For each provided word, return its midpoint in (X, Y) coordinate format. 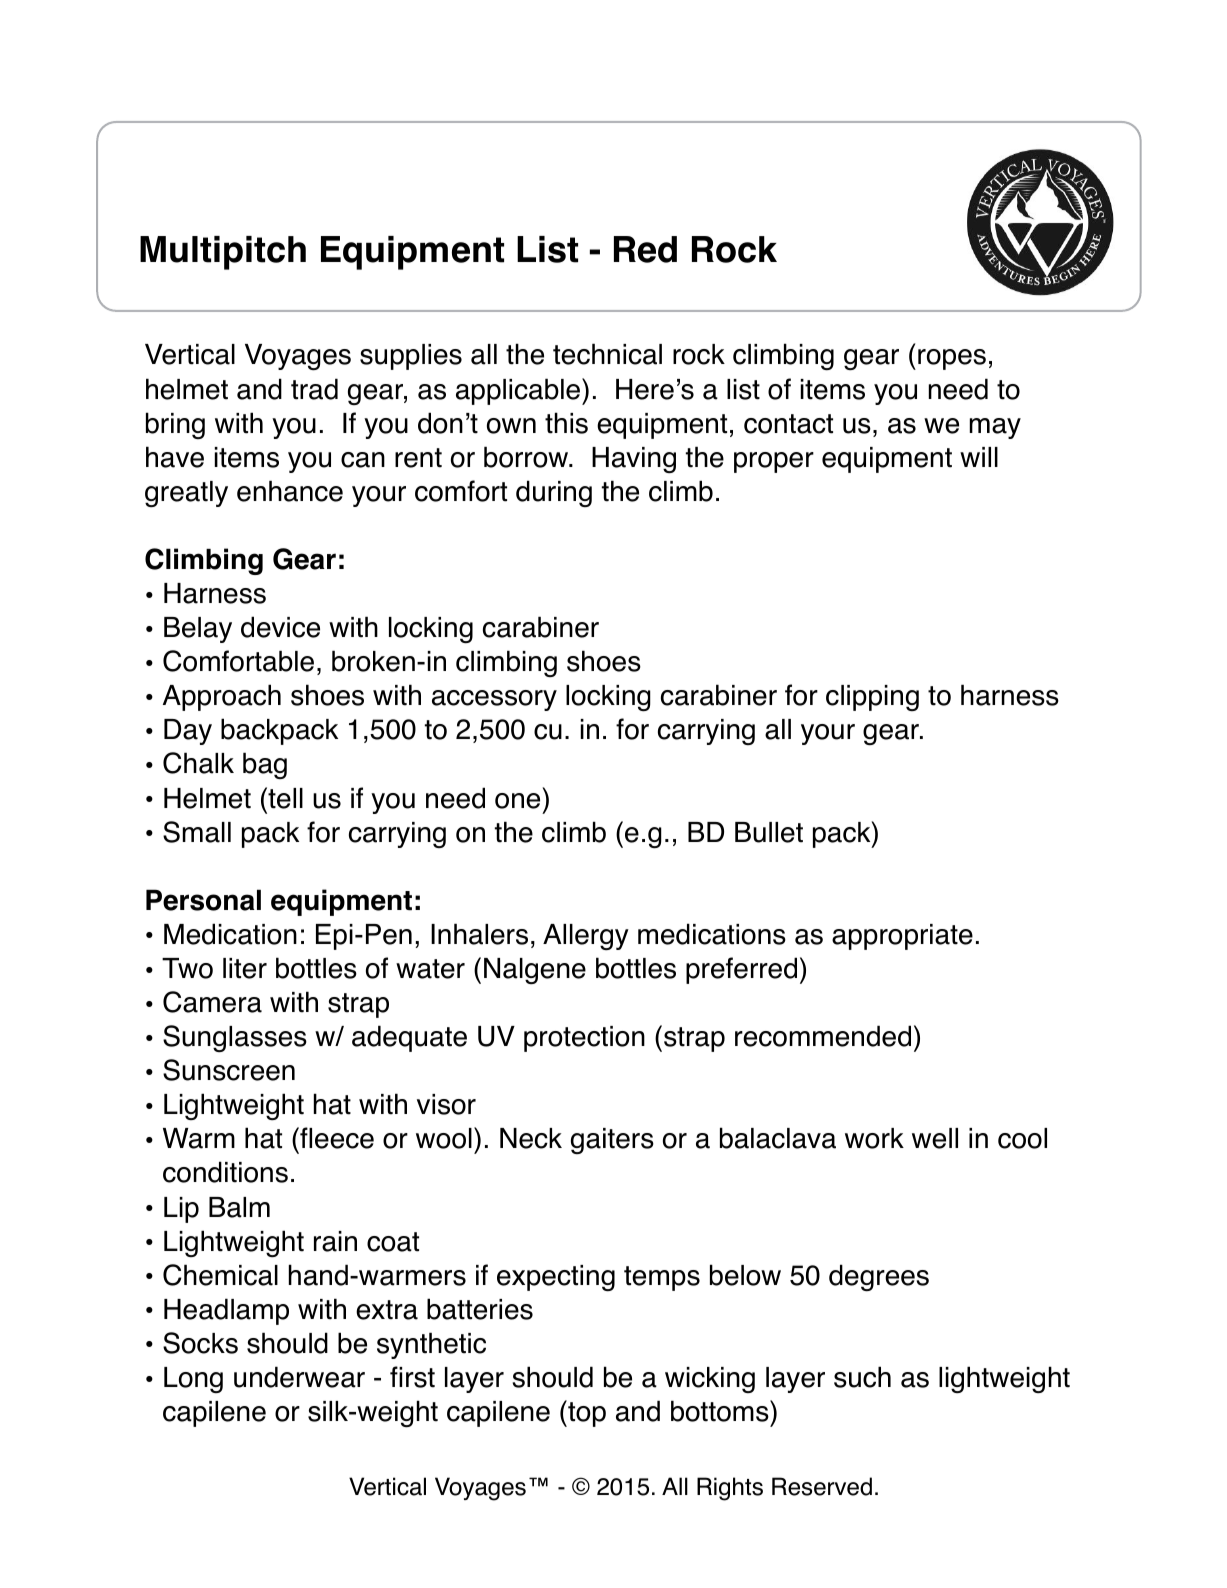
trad (314, 389)
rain (335, 1241)
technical (607, 354)
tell (284, 798)
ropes (952, 359)
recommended (823, 1036)
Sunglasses (235, 1038)
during (554, 493)
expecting (556, 1278)
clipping (872, 698)
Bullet (769, 832)
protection (584, 1039)
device (280, 627)
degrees (879, 1277)
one (517, 801)
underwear (299, 1377)
